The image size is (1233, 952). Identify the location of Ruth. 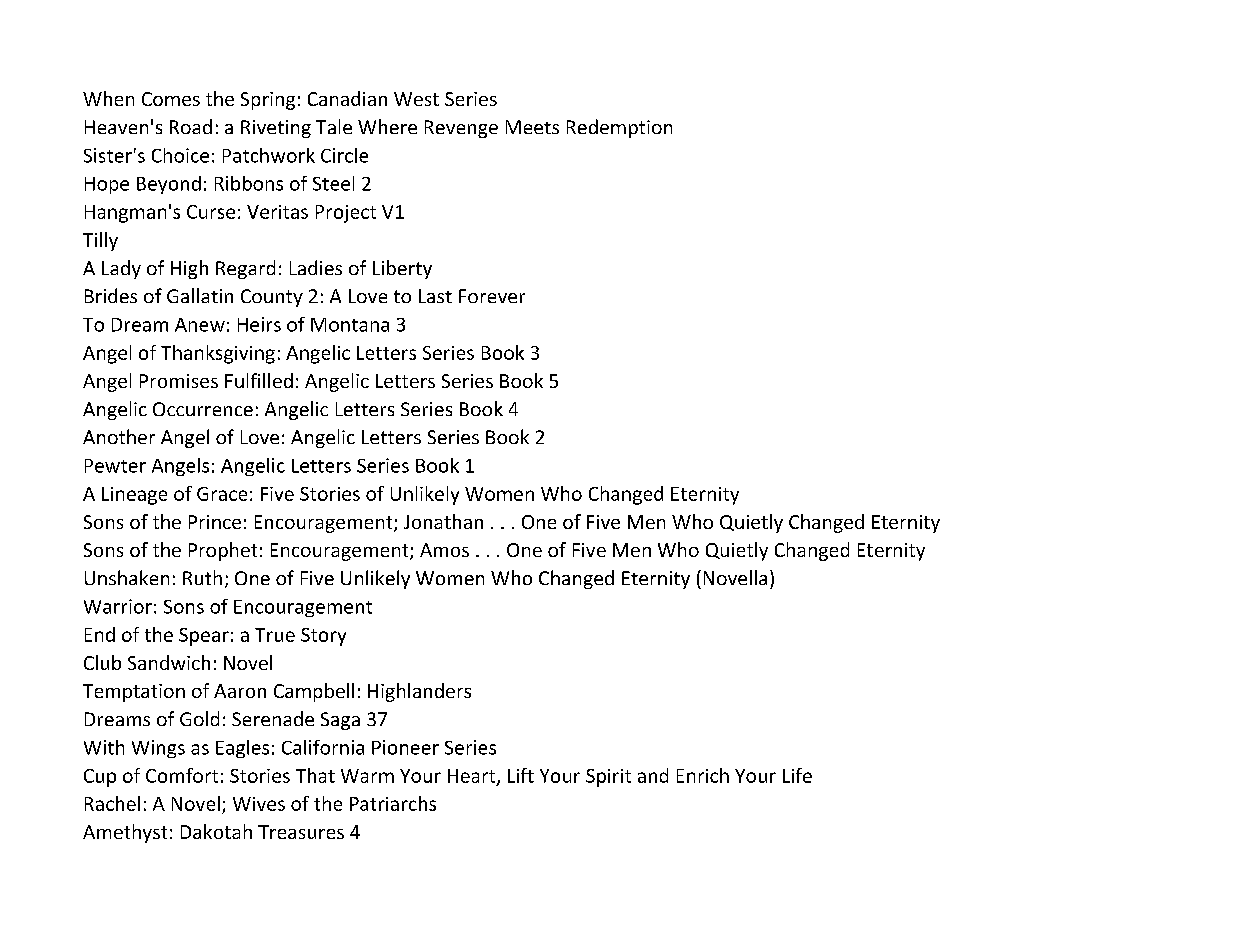
(202, 577).
